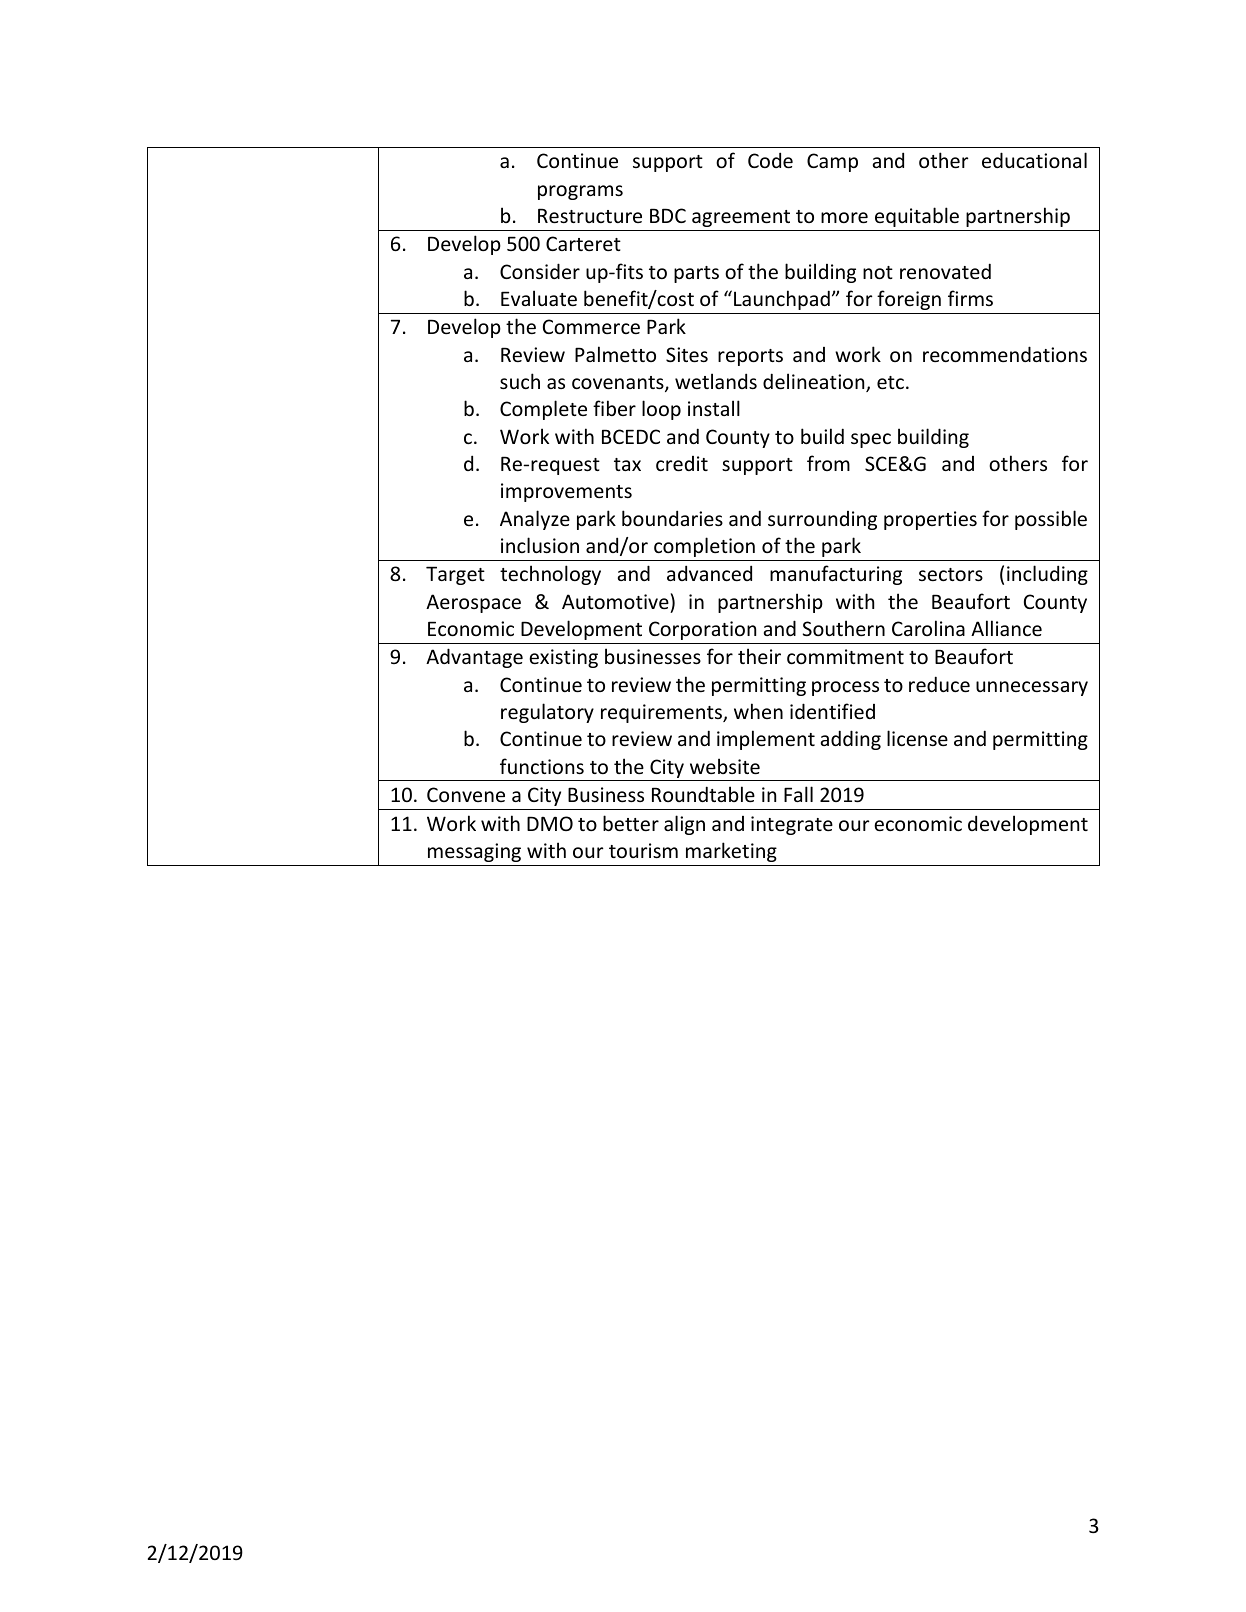 This screenshot has height=1612, width=1246. What do you see at coordinates (563, 658) in the screenshot?
I see `existing` at bounding box center [563, 658].
